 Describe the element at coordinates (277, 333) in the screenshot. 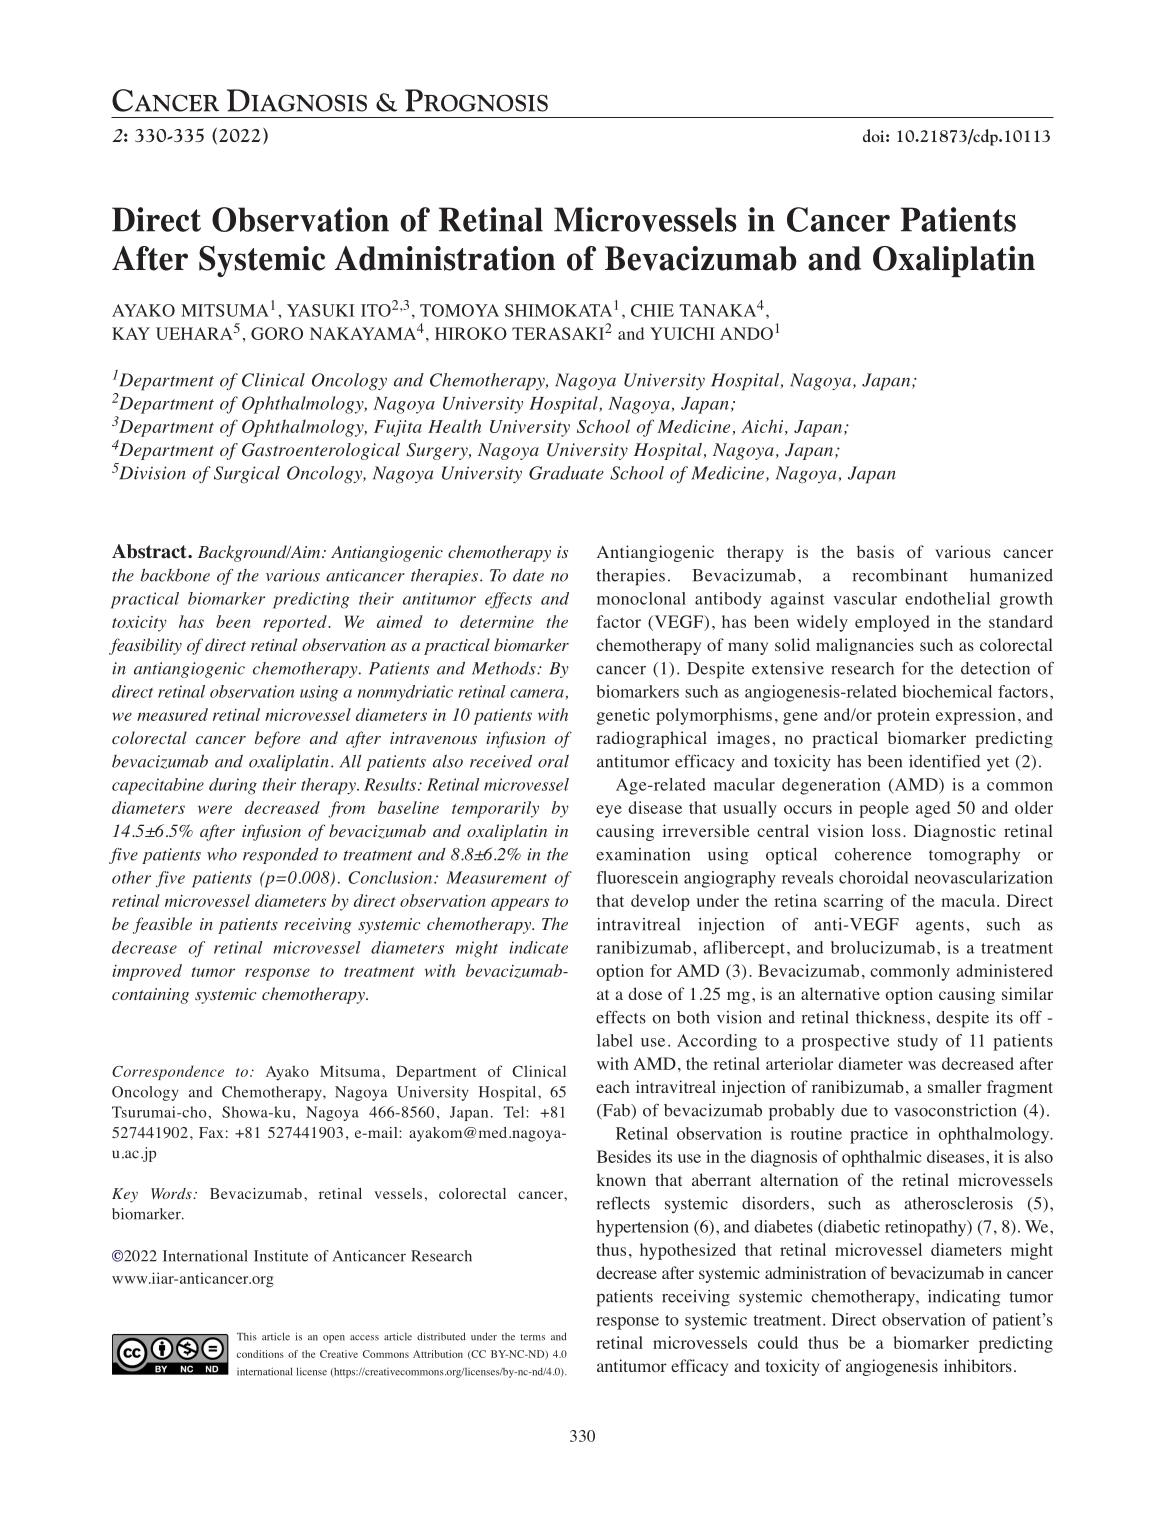

I see `GORO` at that location.
